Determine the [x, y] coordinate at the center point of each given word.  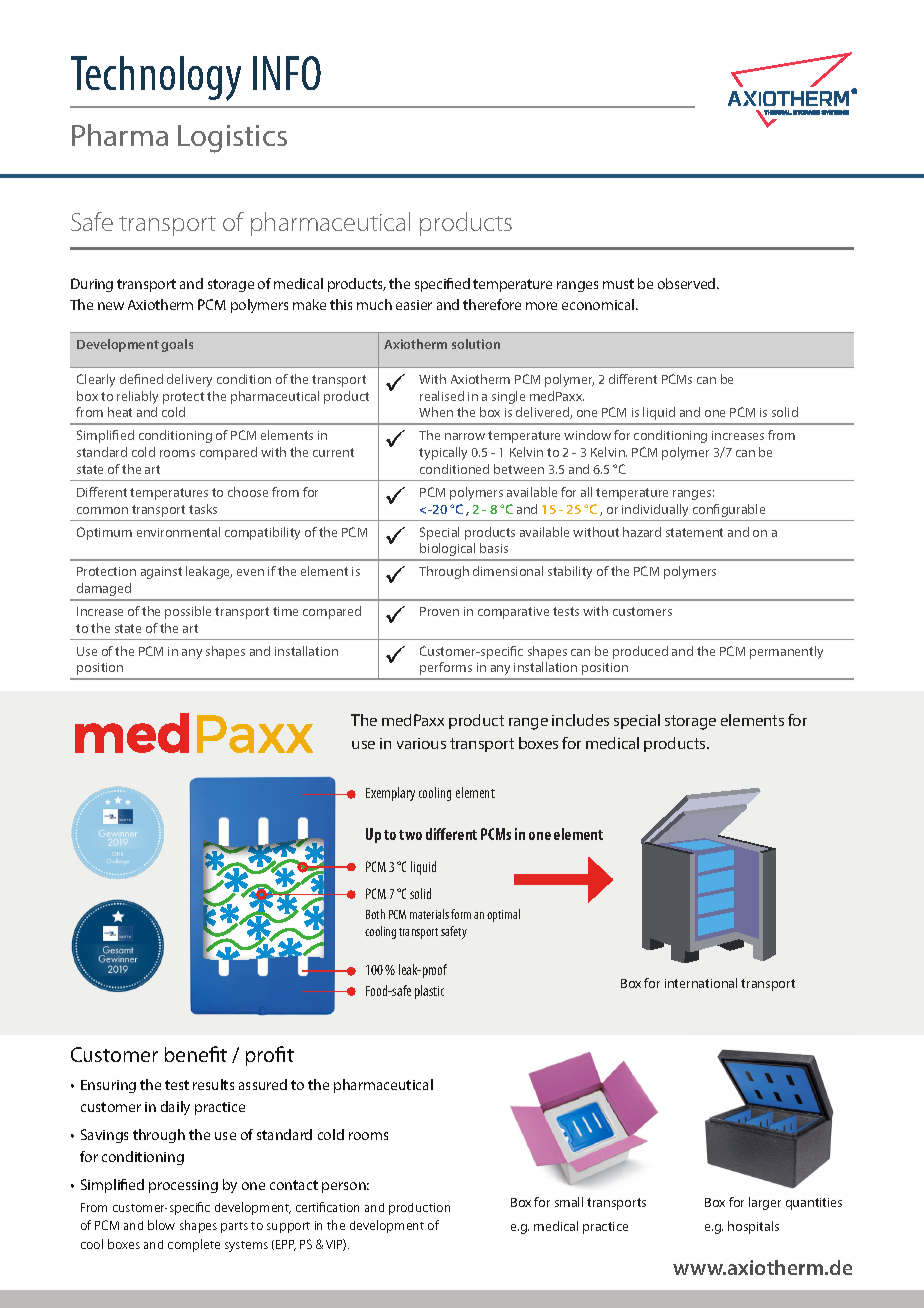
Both [375, 914]
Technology [156, 78]
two [410, 835]
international [701, 983]
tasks [203, 509]
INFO [287, 73]
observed [688, 283]
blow [161, 1225]
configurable [729, 510]
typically [443, 453]
